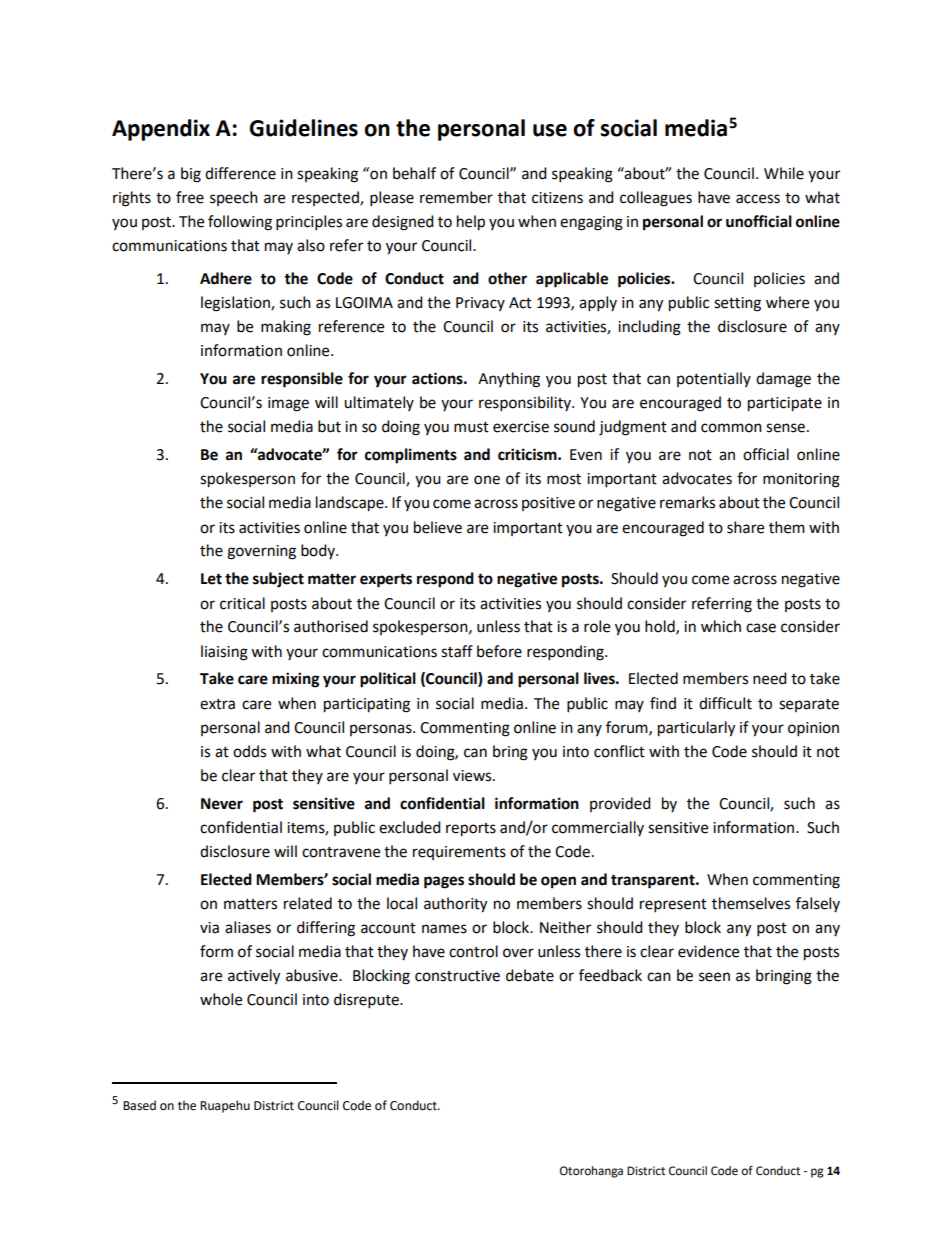 The image size is (952, 1233). What do you see at coordinates (456, 197) in the screenshot?
I see `remember` at bounding box center [456, 197].
